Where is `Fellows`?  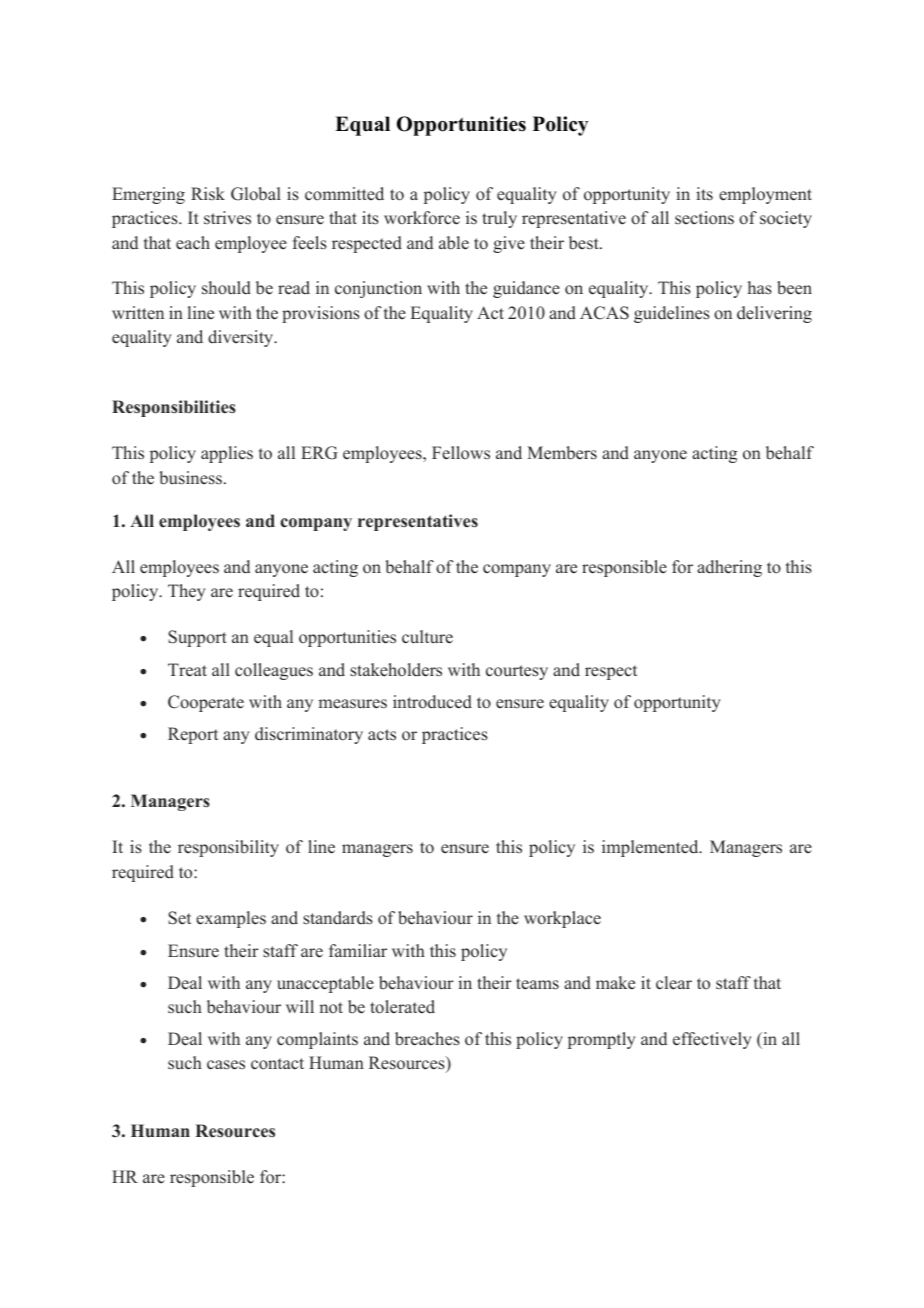
Fellows is located at coordinates (461, 453).
